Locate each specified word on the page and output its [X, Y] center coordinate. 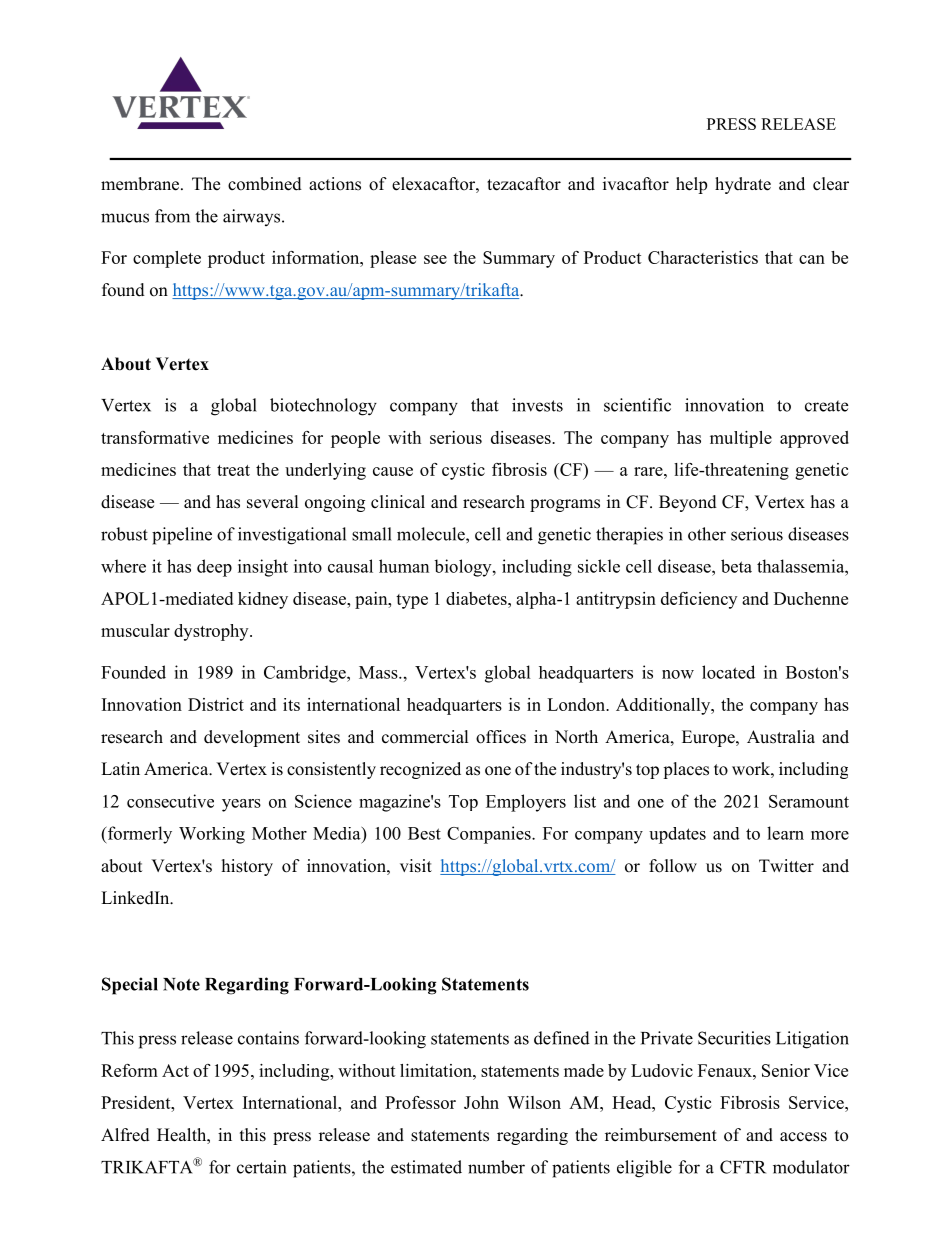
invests [537, 405]
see [435, 259]
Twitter [786, 866]
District [216, 704]
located [728, 672]
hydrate [743, 185]
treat [233, 470]
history [247, 867]
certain [261, 1167]
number [496, 1167]
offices [501, 737]
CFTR [743, 1167]
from [172, 216]
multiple [741, 439]
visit [416, 866]
